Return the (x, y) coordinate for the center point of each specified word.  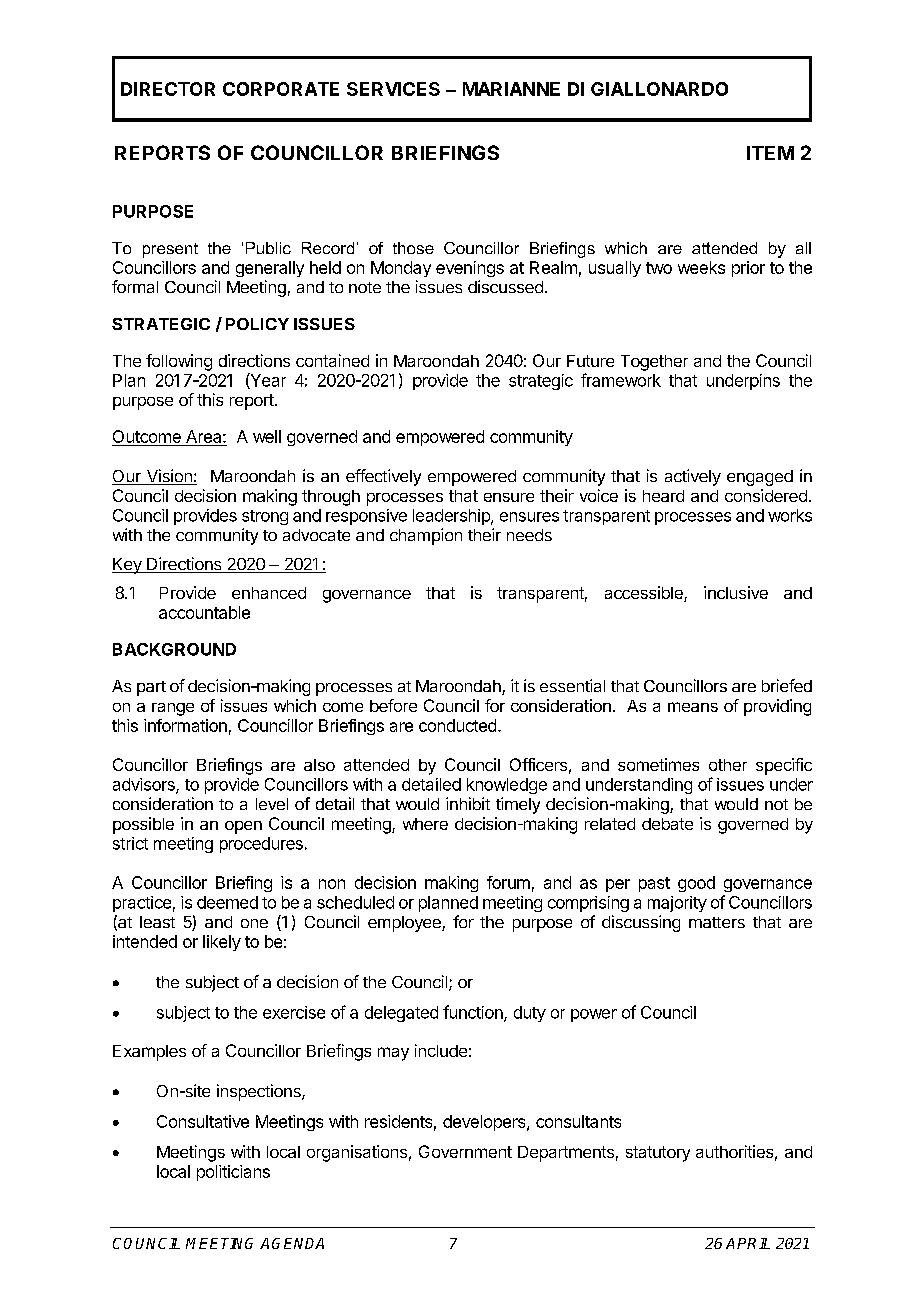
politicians (233, 1173)
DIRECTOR (168, 89)
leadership (452, 517)
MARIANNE (511, 89)
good (696, 884)
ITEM (770, 153)
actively (693, 477)
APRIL (748, 1243)
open (243, 827)
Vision (169, 477)
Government (465, 1151)
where (425, 824)
